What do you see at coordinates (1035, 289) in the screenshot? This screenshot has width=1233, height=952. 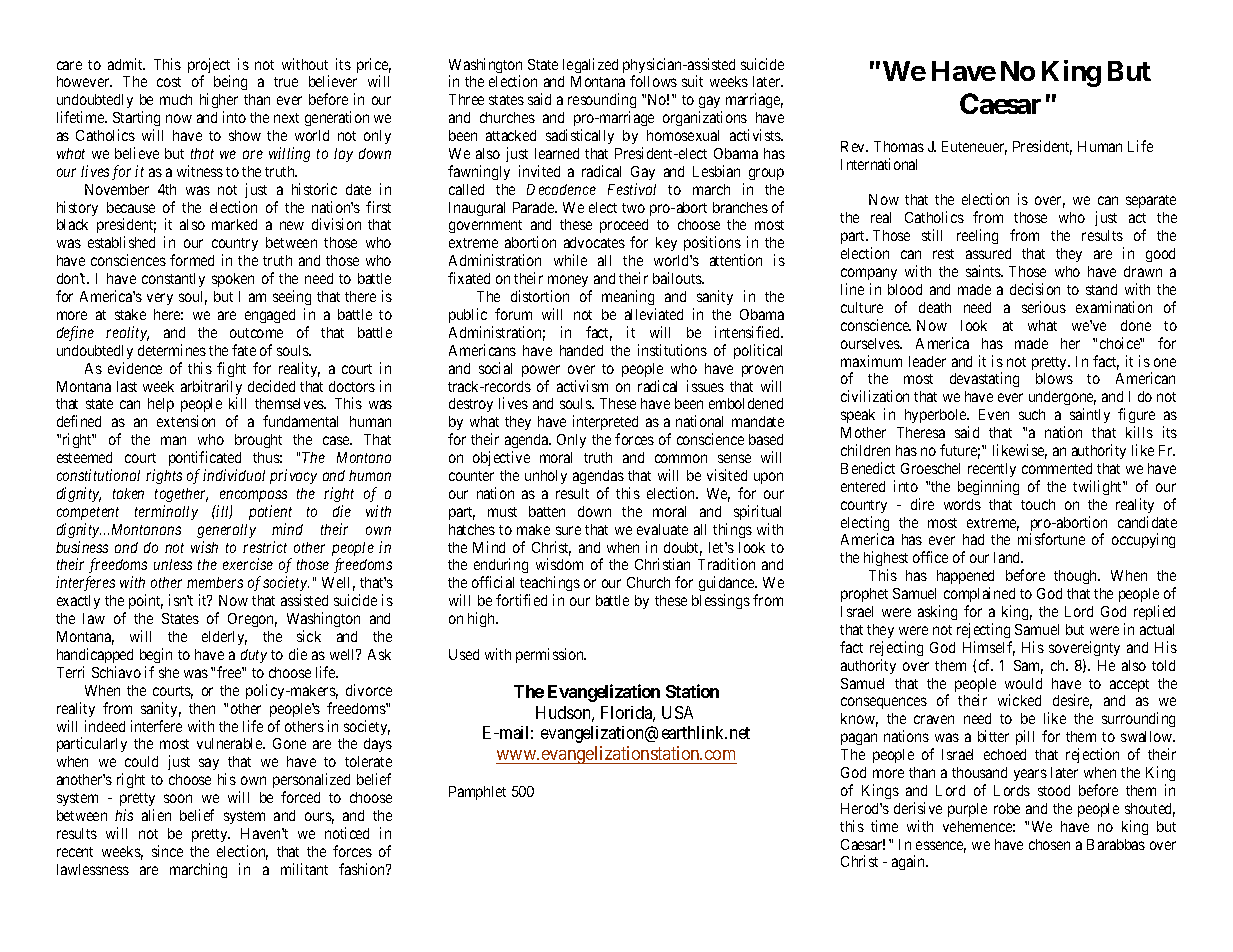 I see `decision` at bounding box center [1035, 289].
